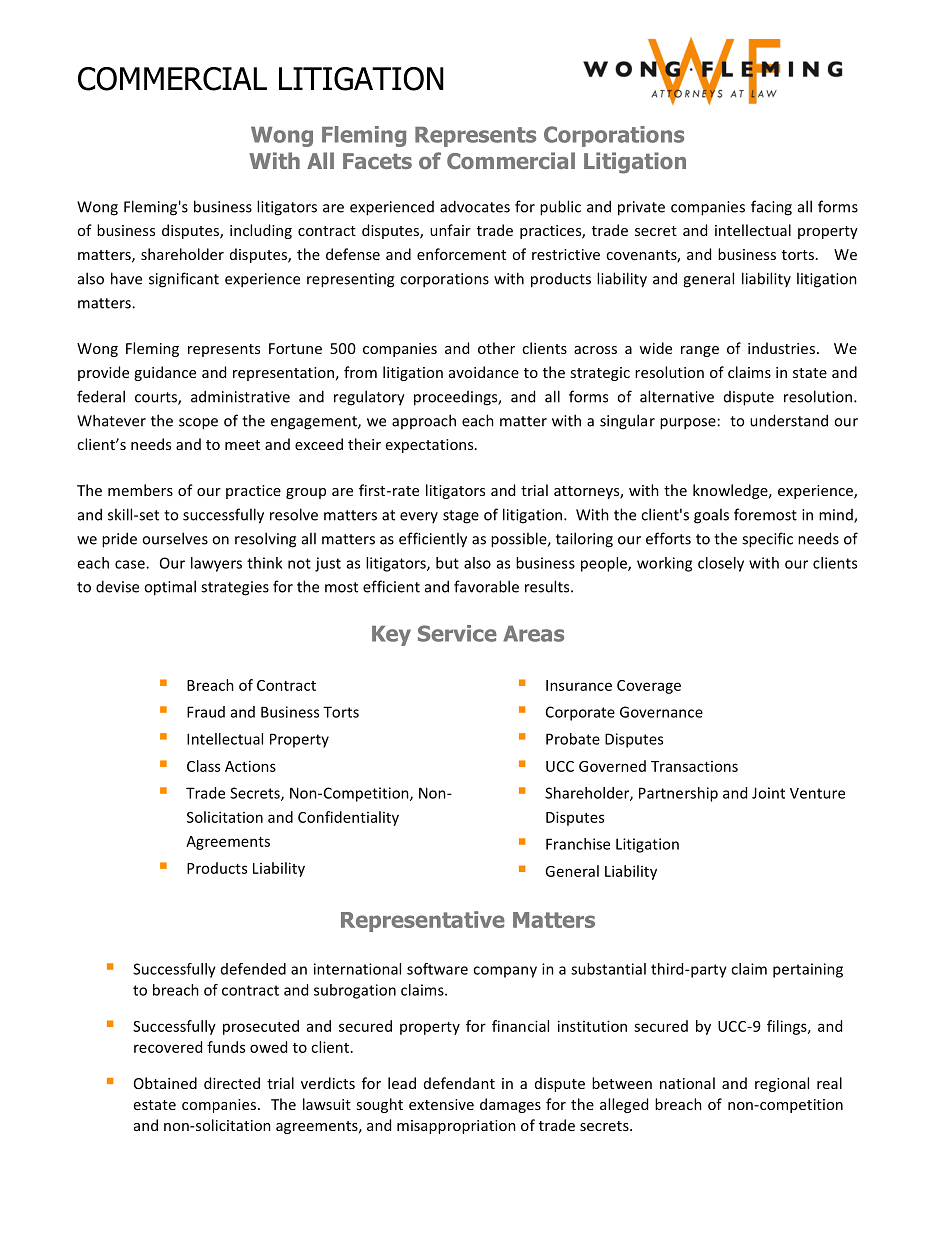  What do you see at coordinates (261, 231) in the screenshot?
I see `including` at bounding box center [261, 231].
